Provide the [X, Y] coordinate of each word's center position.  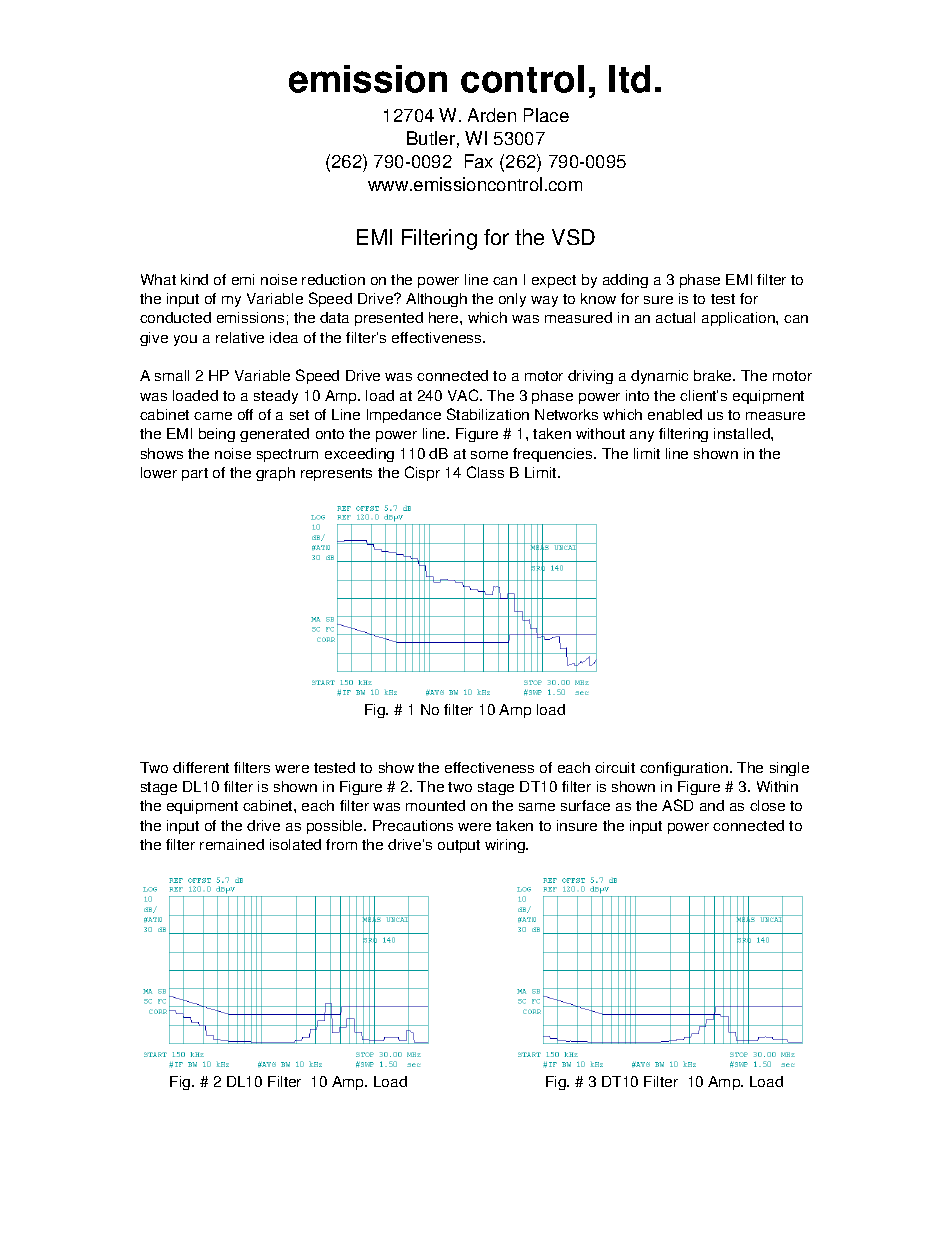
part [195, 474]
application [739, 319]
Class [485, 472]
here [445, 317]
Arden [492, 115]
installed [743, 433]
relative [240, 337]
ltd [629, 79]
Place [546, 115]
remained [232, 844]
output [459, 846]
